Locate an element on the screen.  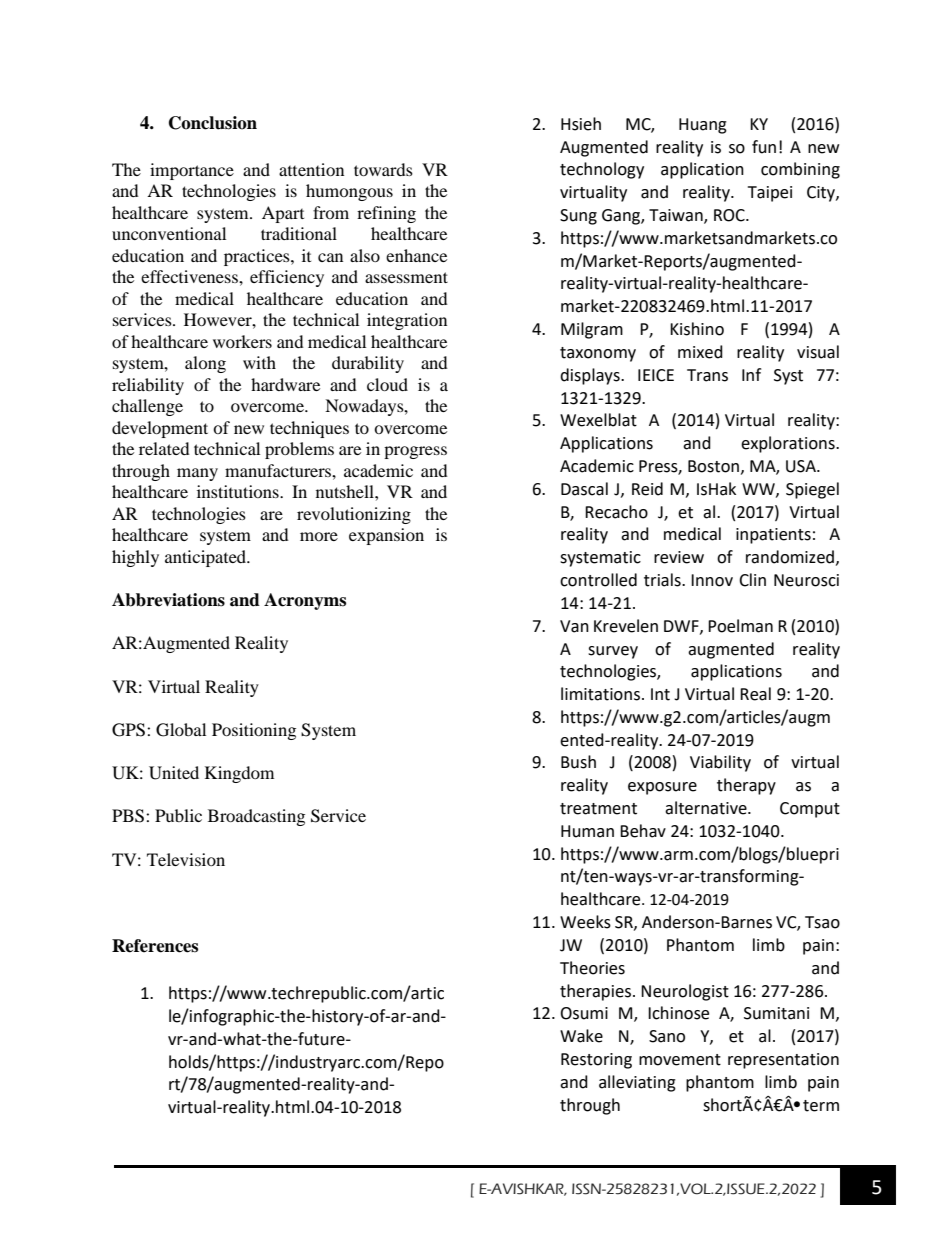
References is located at coordinates (155, 946).
